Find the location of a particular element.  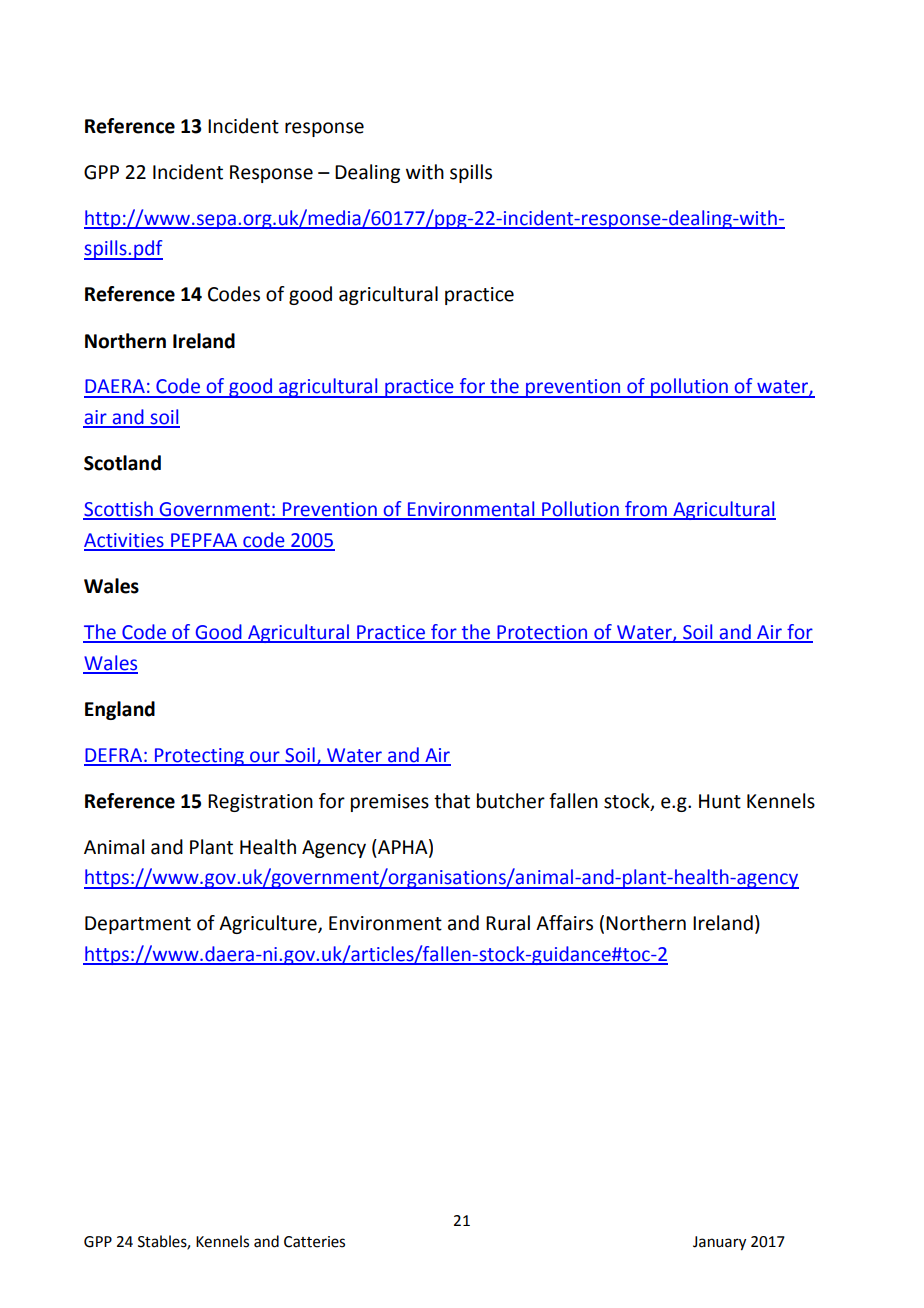

England is located at coordinates (120, 710).
